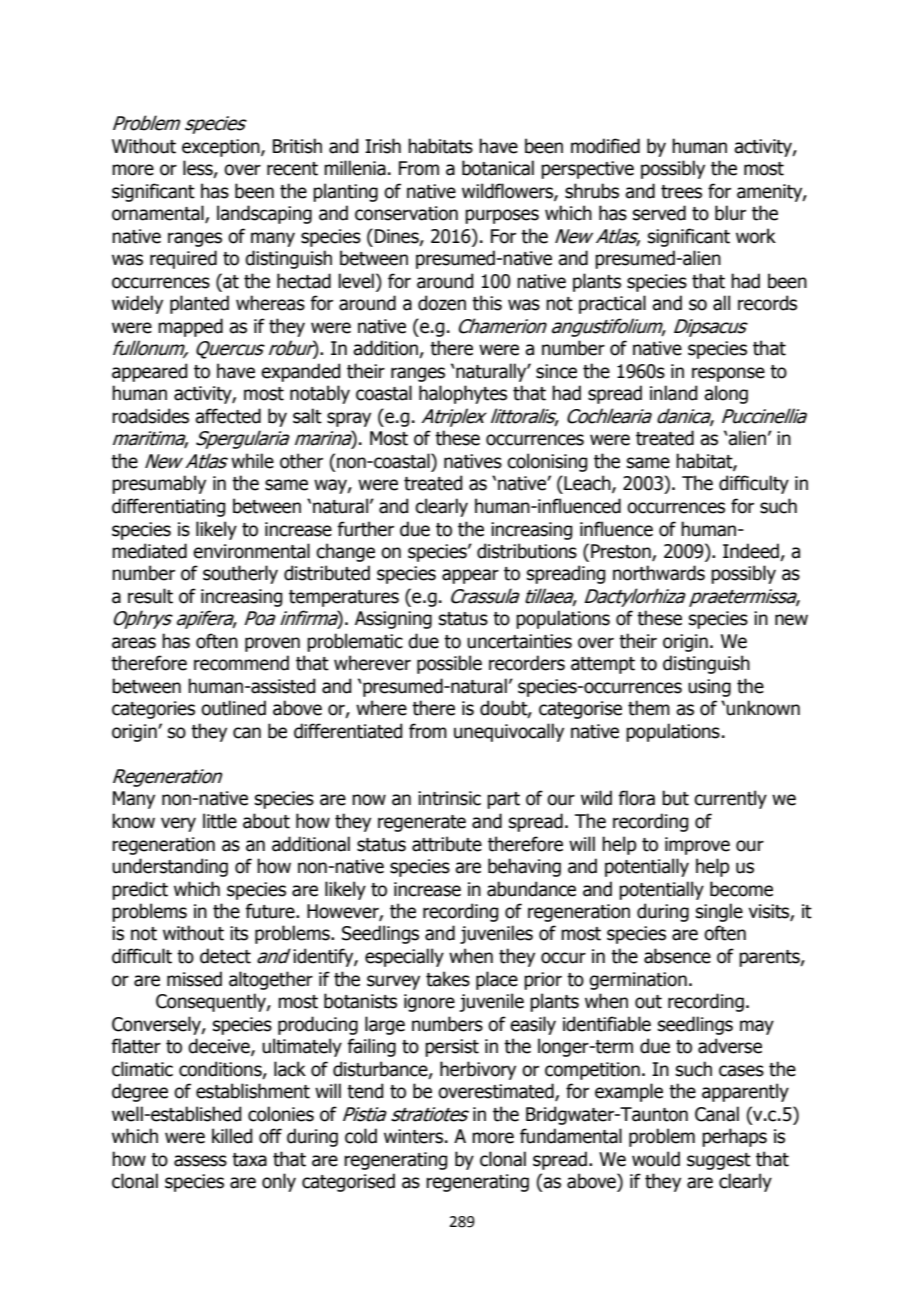  I want to click on ornamental, so click(159, 214).
